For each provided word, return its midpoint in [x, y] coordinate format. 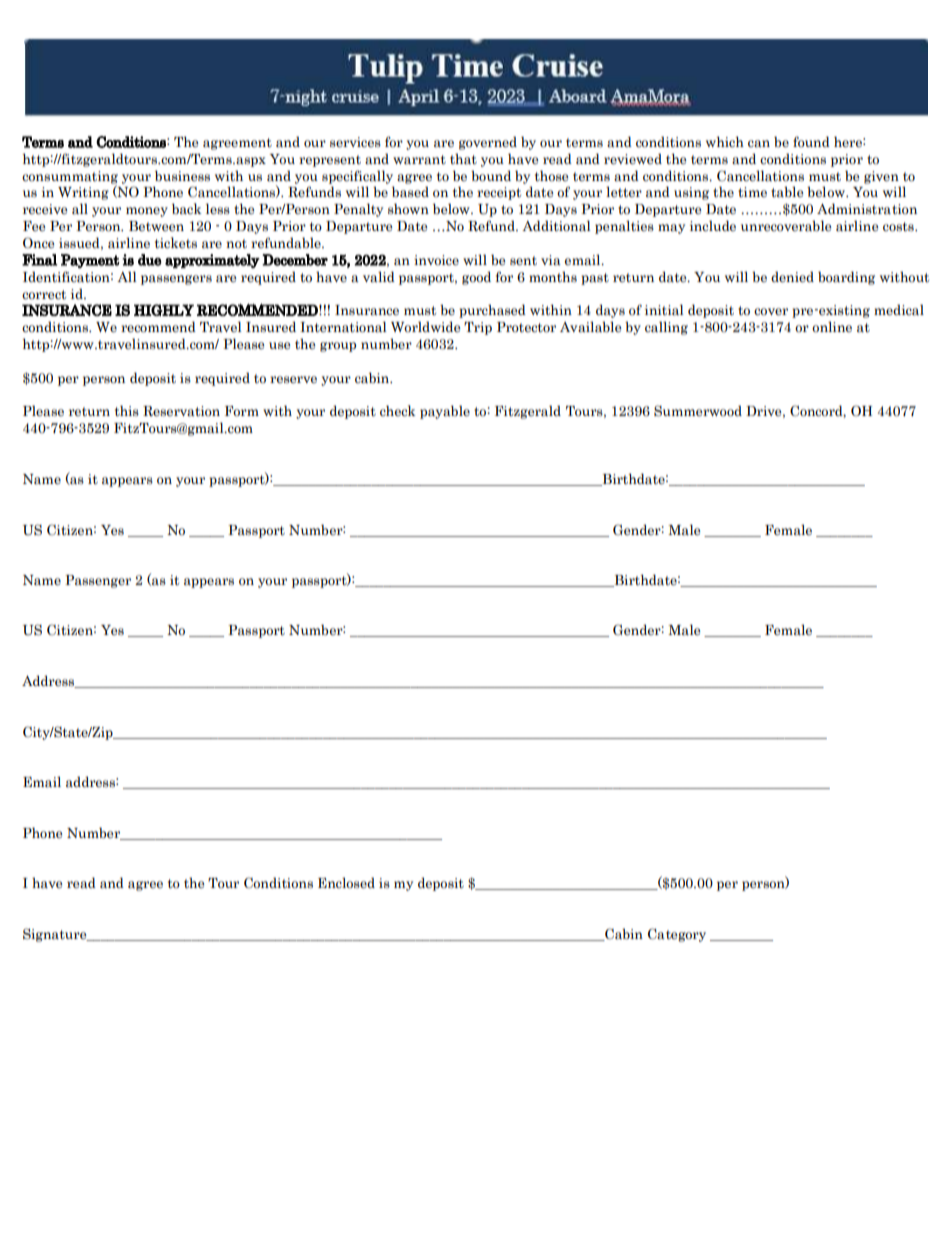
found [811, 141]
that [463, 159]
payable [445, 412]
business [182, 176]
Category [677, 935]
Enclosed [346, 883]
